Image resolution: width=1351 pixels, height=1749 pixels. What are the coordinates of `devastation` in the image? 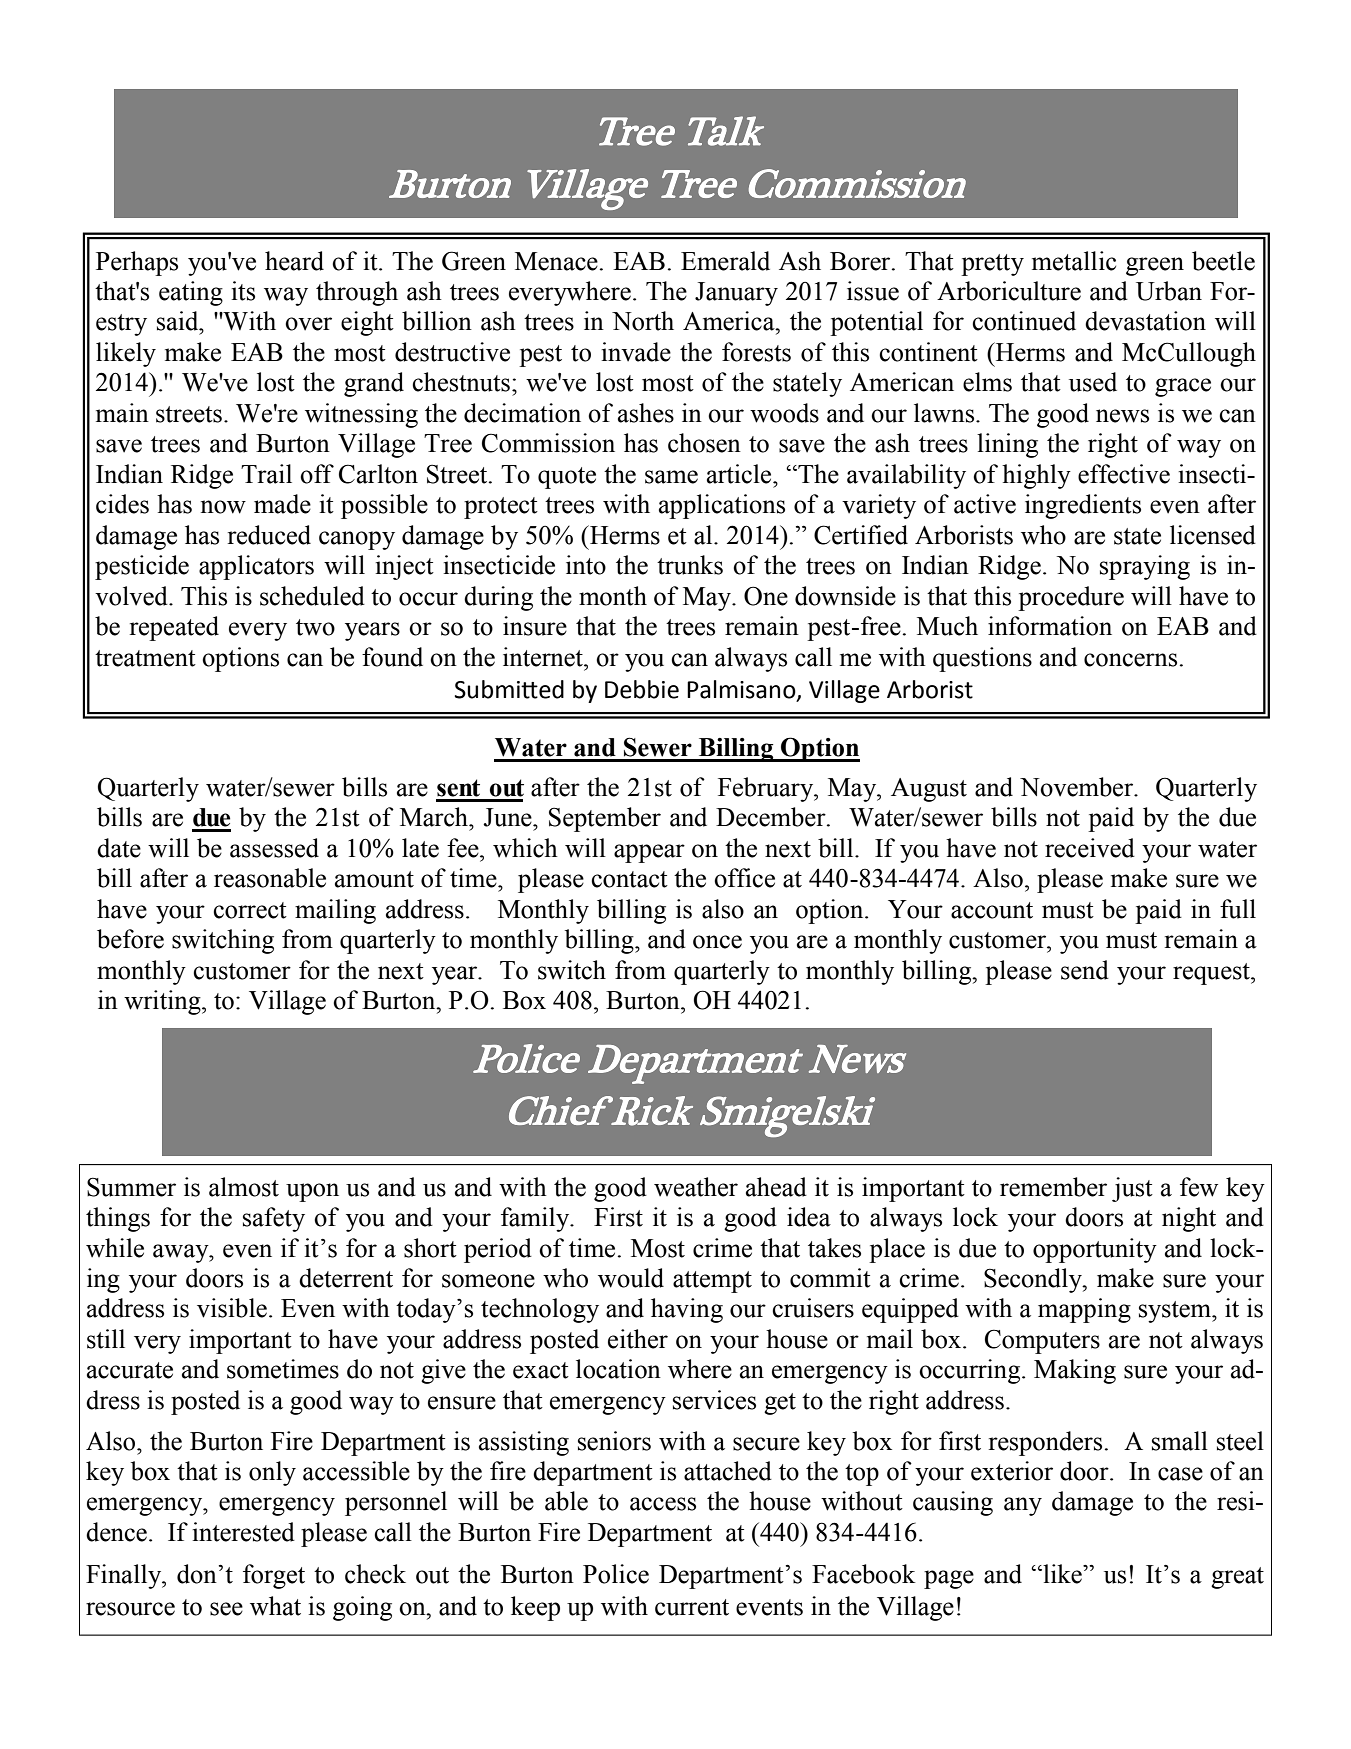 It's located at (1145, 321).
